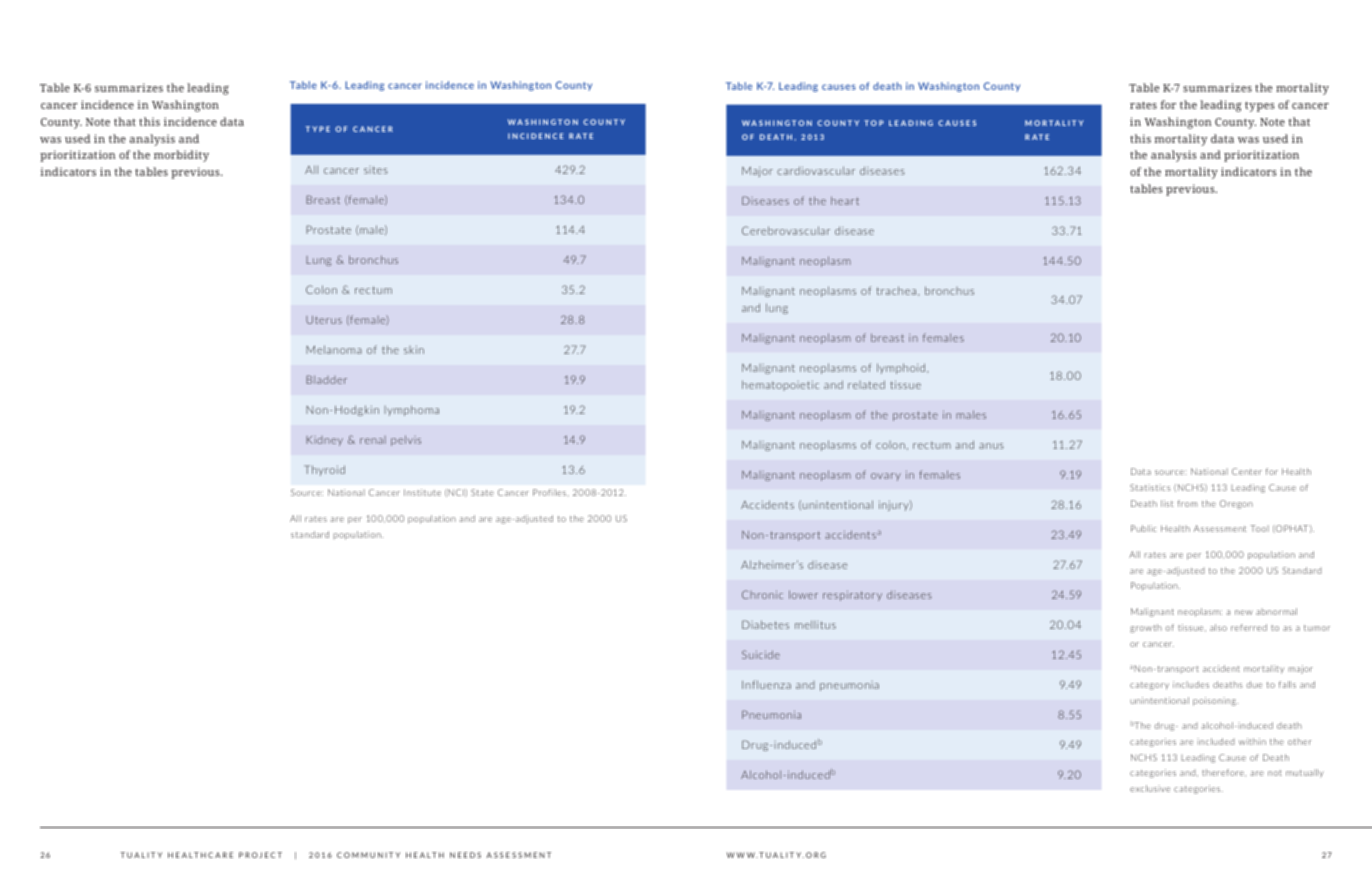  I want to click on Statistics, so click(1150, 487).
